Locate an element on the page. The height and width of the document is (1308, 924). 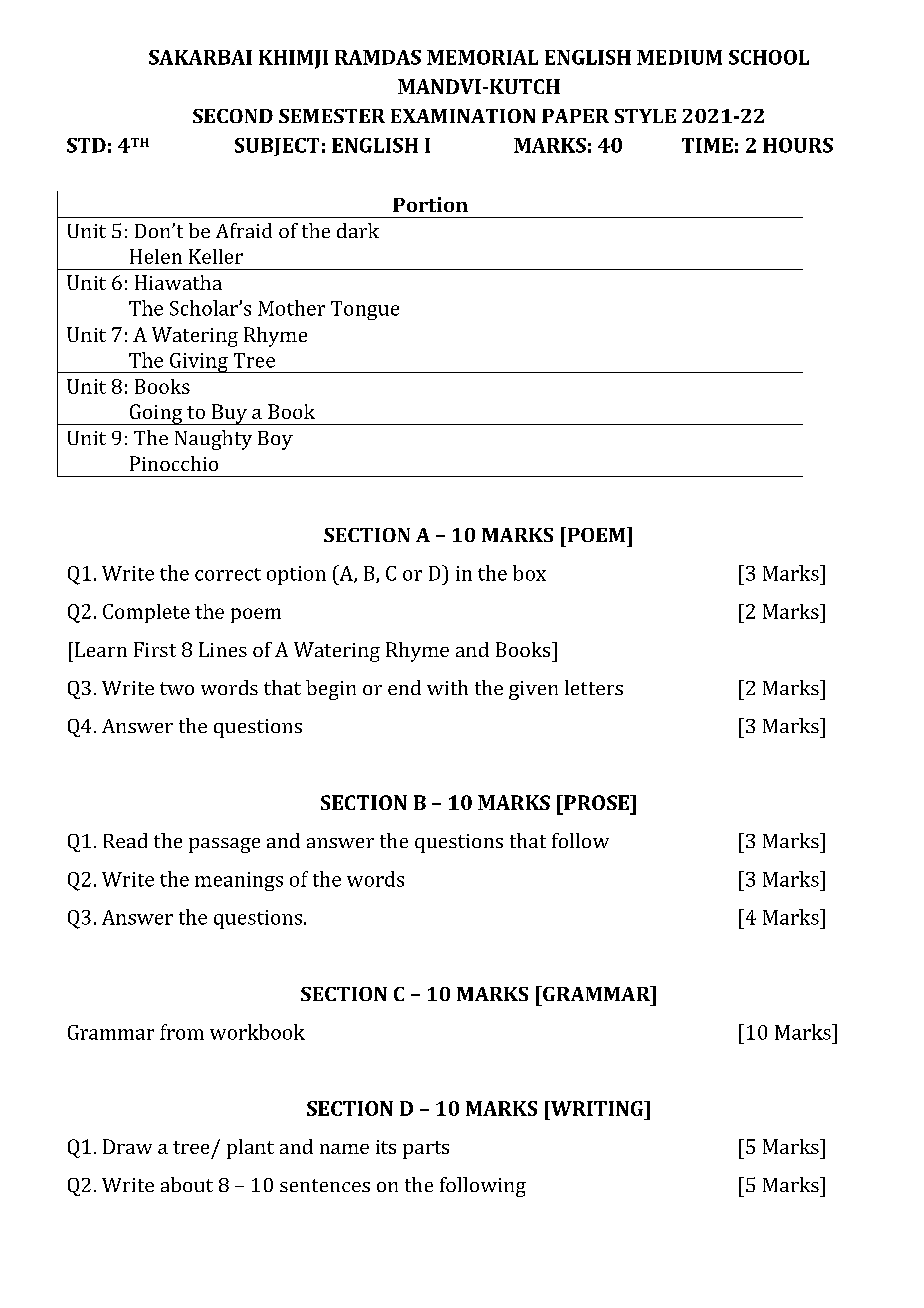
SECOND is located at coordinates (233, 116).
